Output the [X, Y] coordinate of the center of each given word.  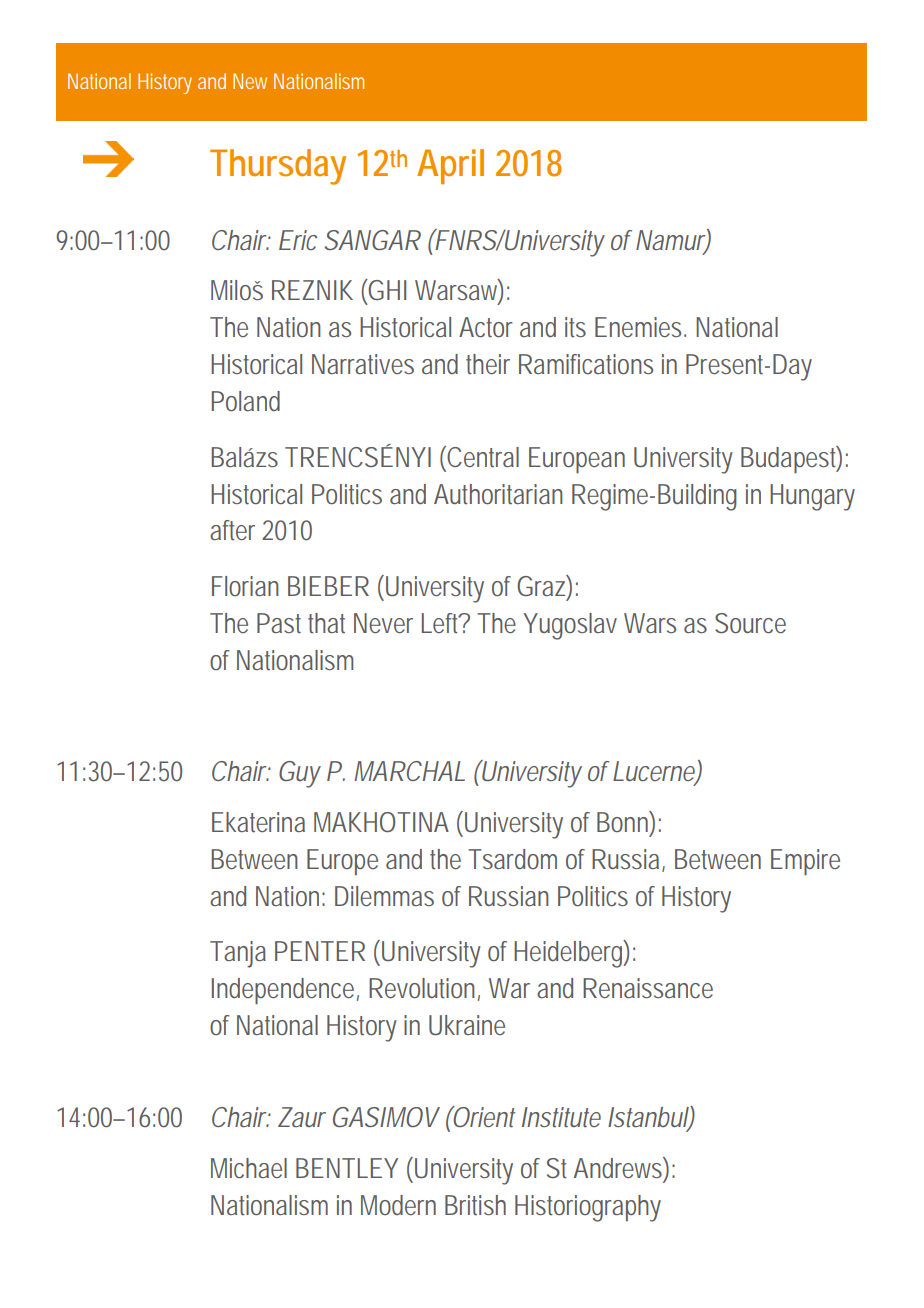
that [326, 623]
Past [279, 623]
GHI [386, 291]
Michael [249, 1168]
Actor [486, 327]
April [450, 166]
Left [441, 623]
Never [383, 623]
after [232, 530]
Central [482, 457]
